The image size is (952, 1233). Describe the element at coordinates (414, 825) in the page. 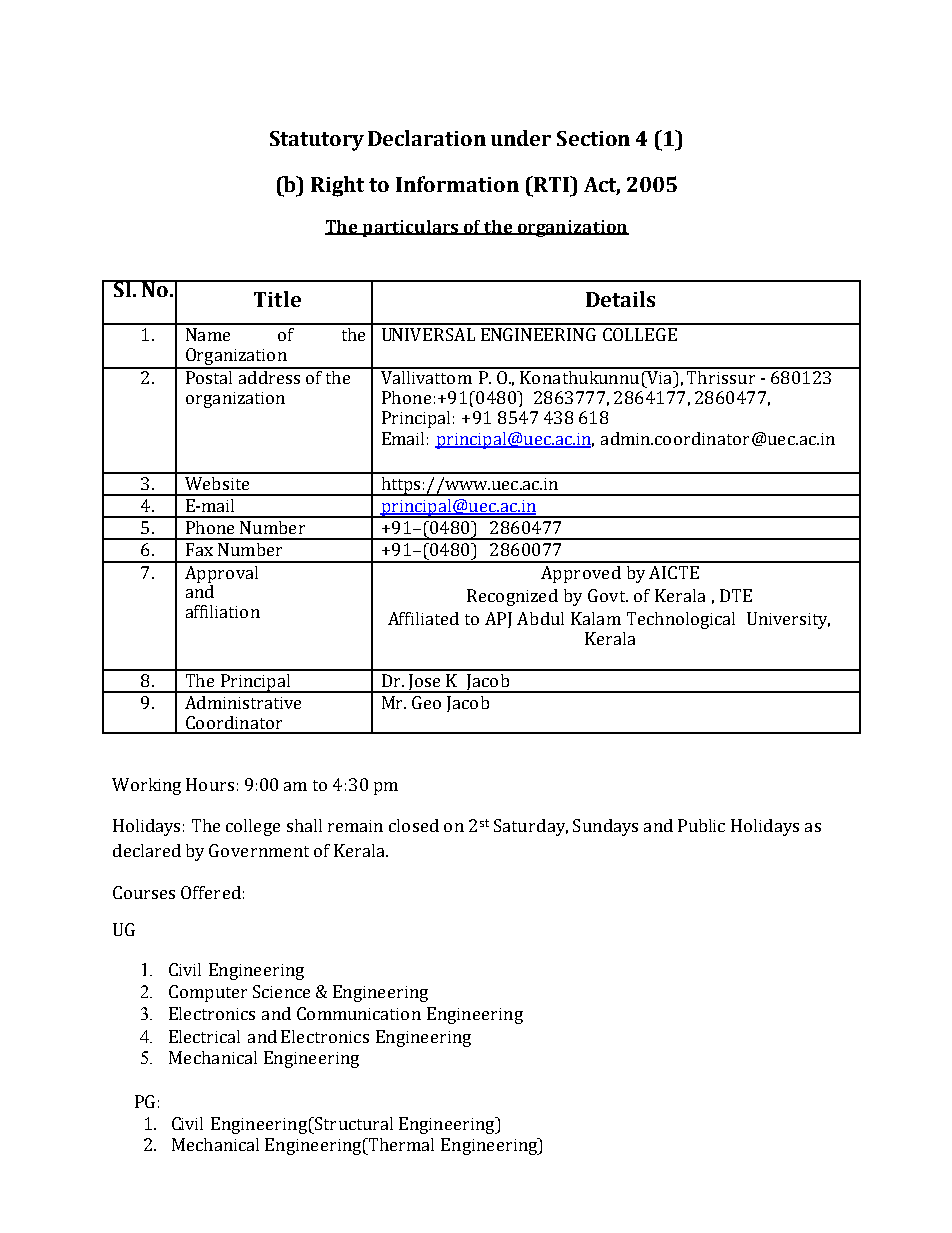

I see `closed` at that location.
